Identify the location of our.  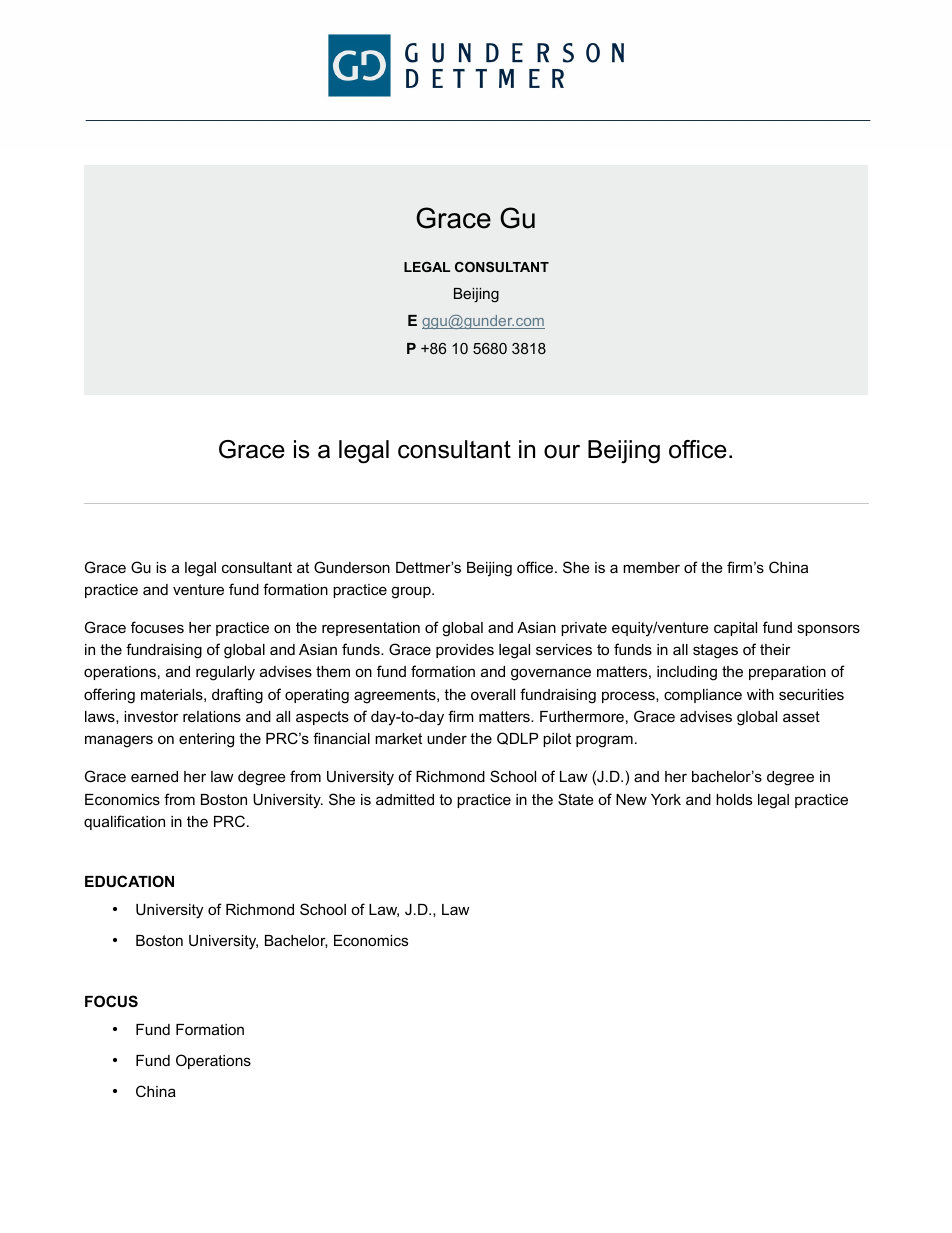
(562, 452).
